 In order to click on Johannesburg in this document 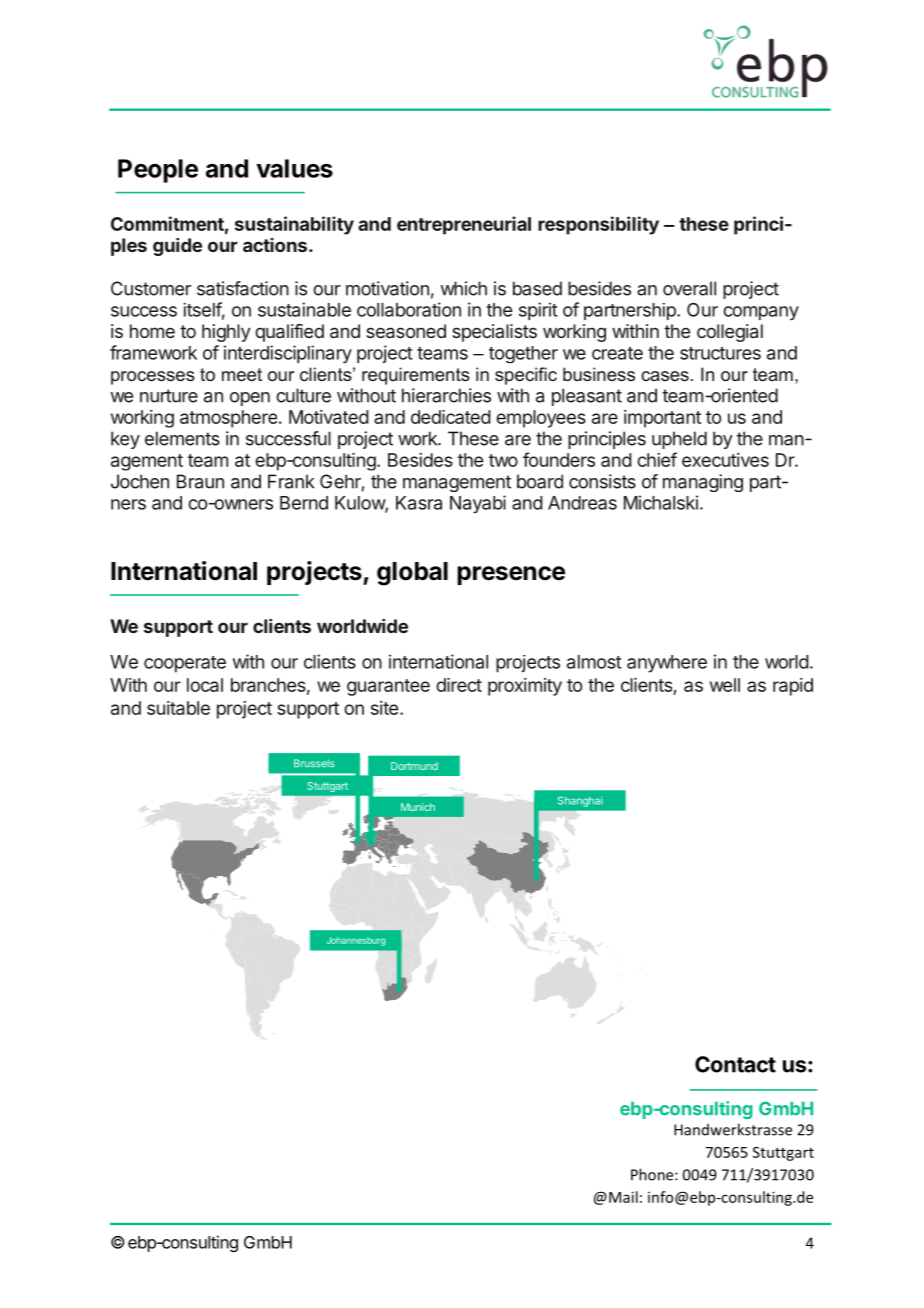, I will do `click(356, 941)`.
